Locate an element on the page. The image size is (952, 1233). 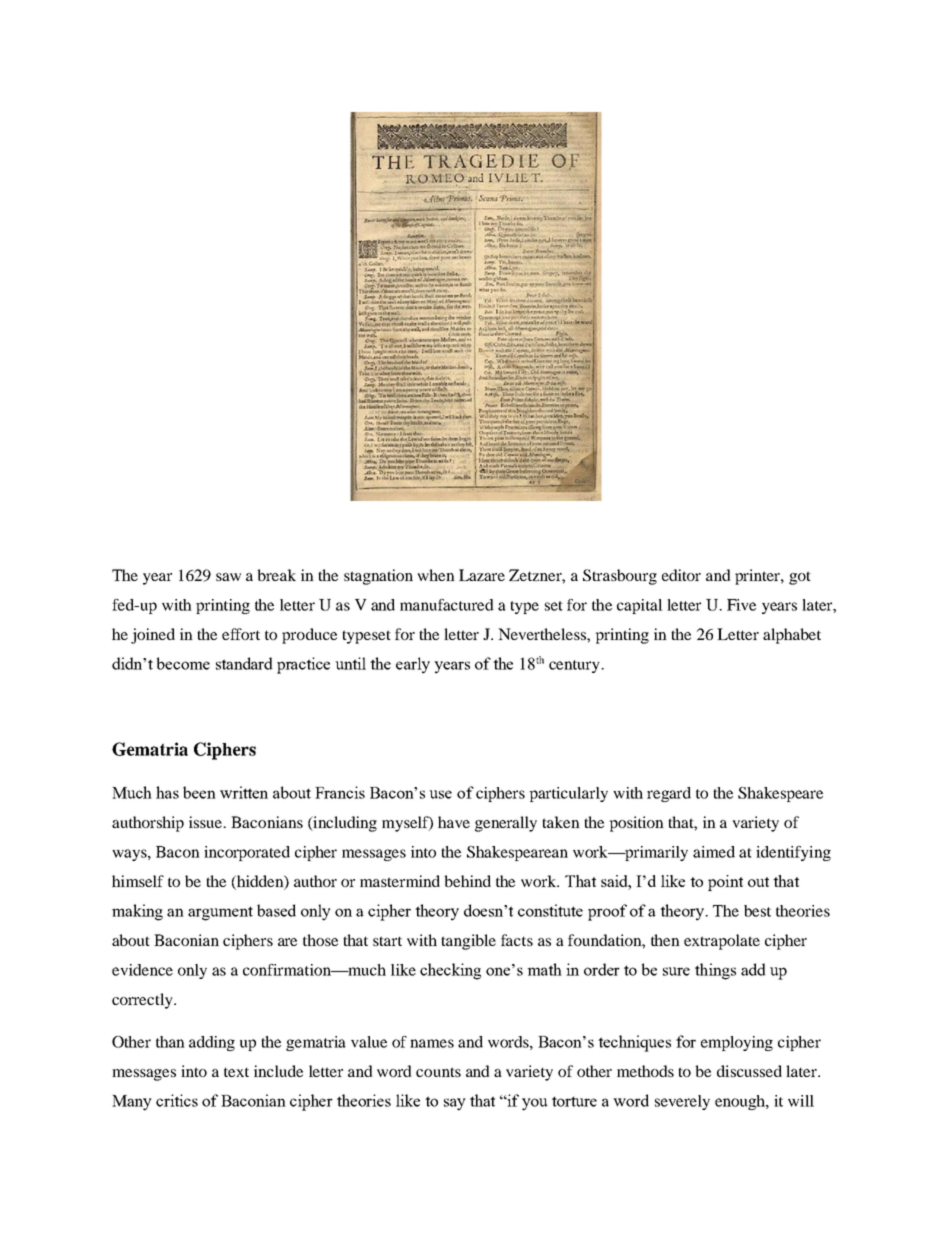
point is located at coordinates (725, 883).
